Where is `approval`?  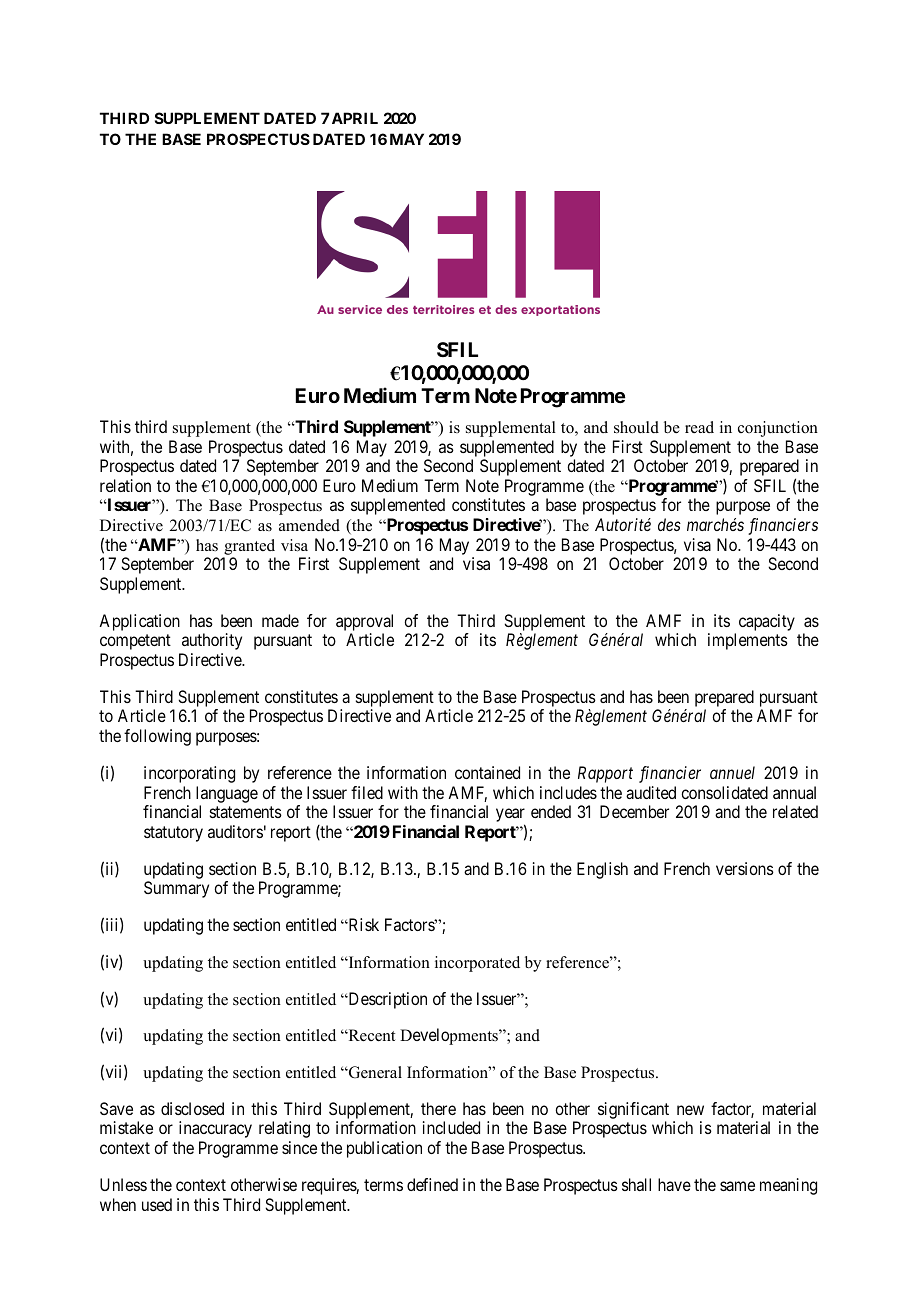 approval is located at coordinates (364, 624).
